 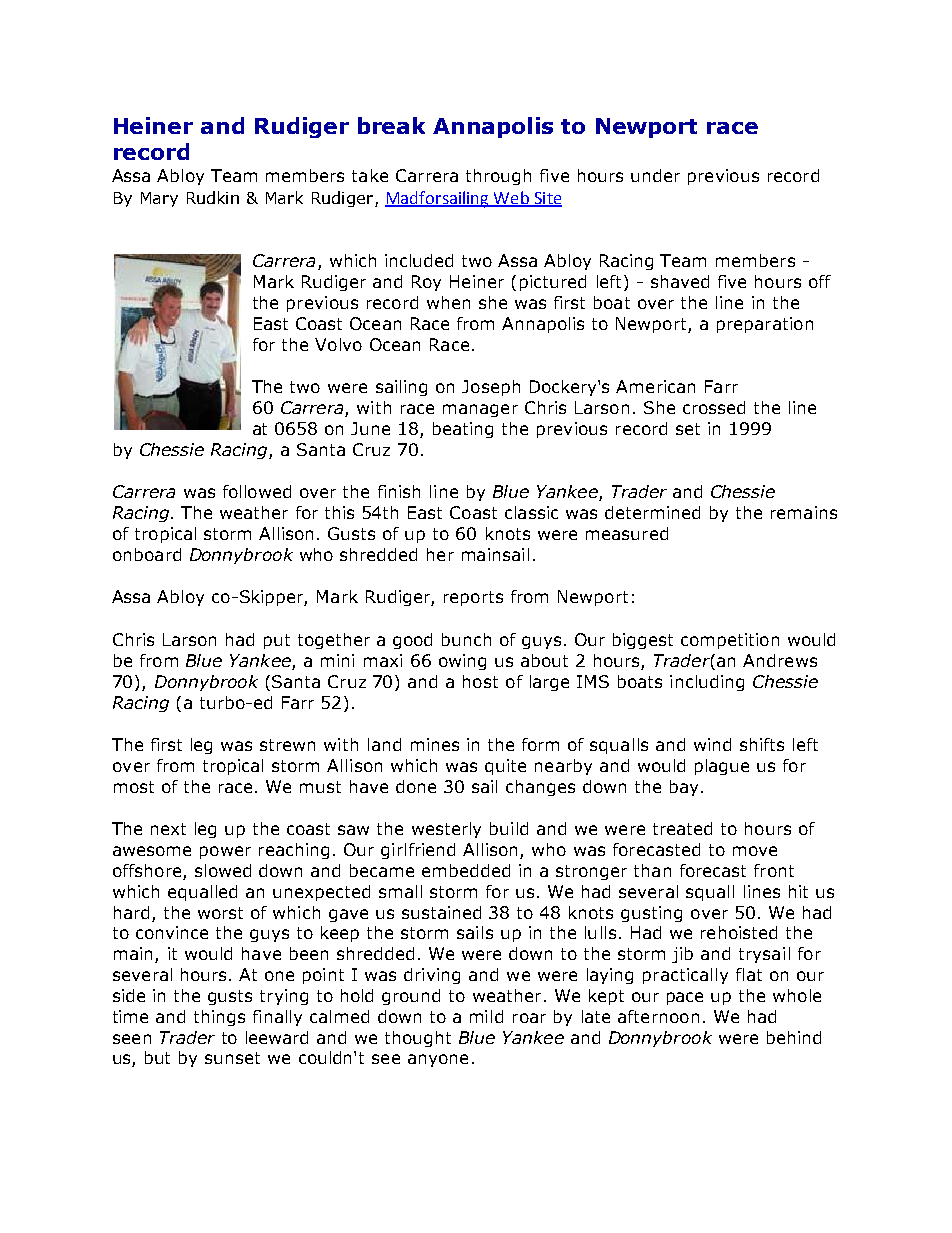 I want to click on competition, so click(x=730, y=641).
